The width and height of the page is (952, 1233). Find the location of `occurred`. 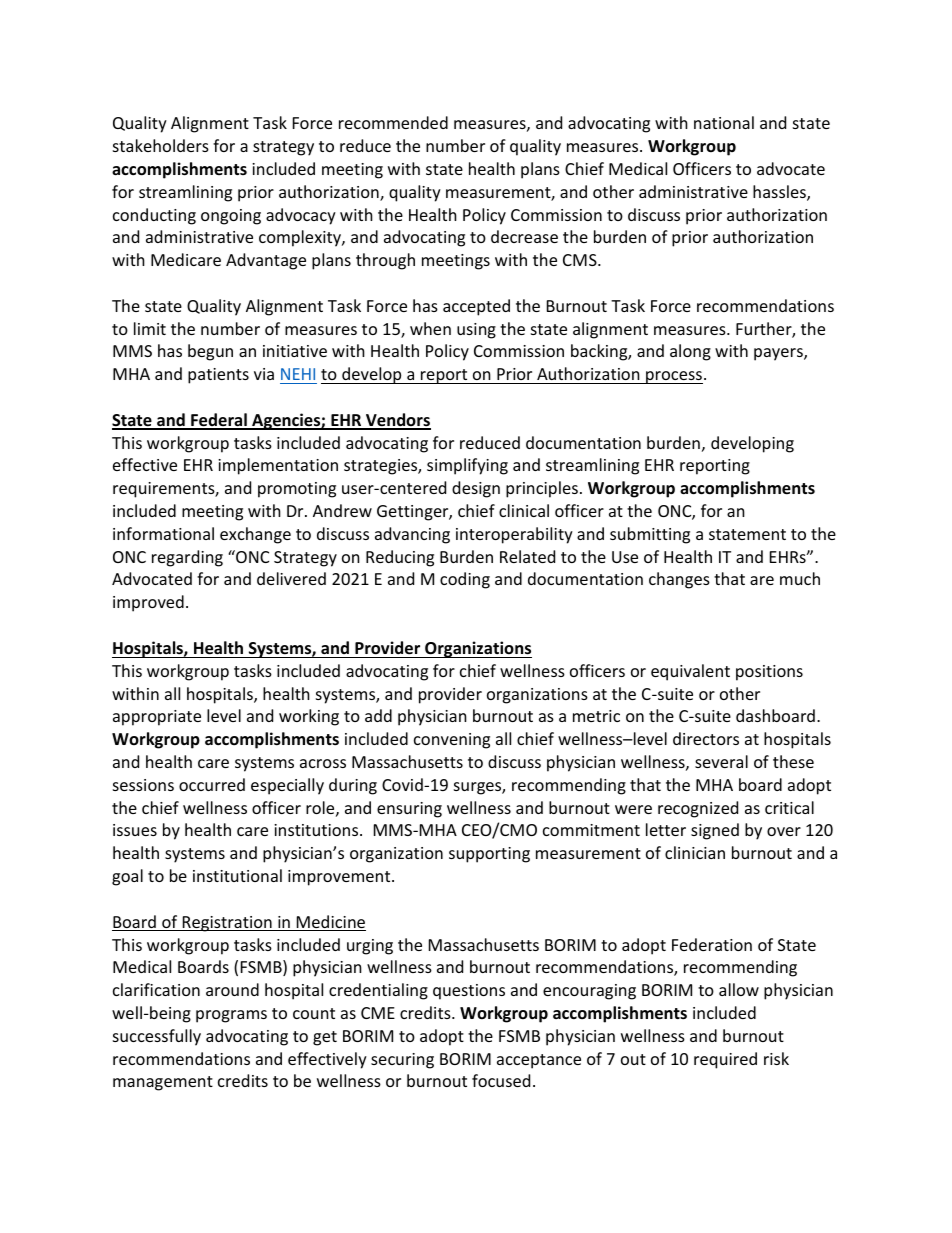

occurred is located at coordinates (212, 784).
